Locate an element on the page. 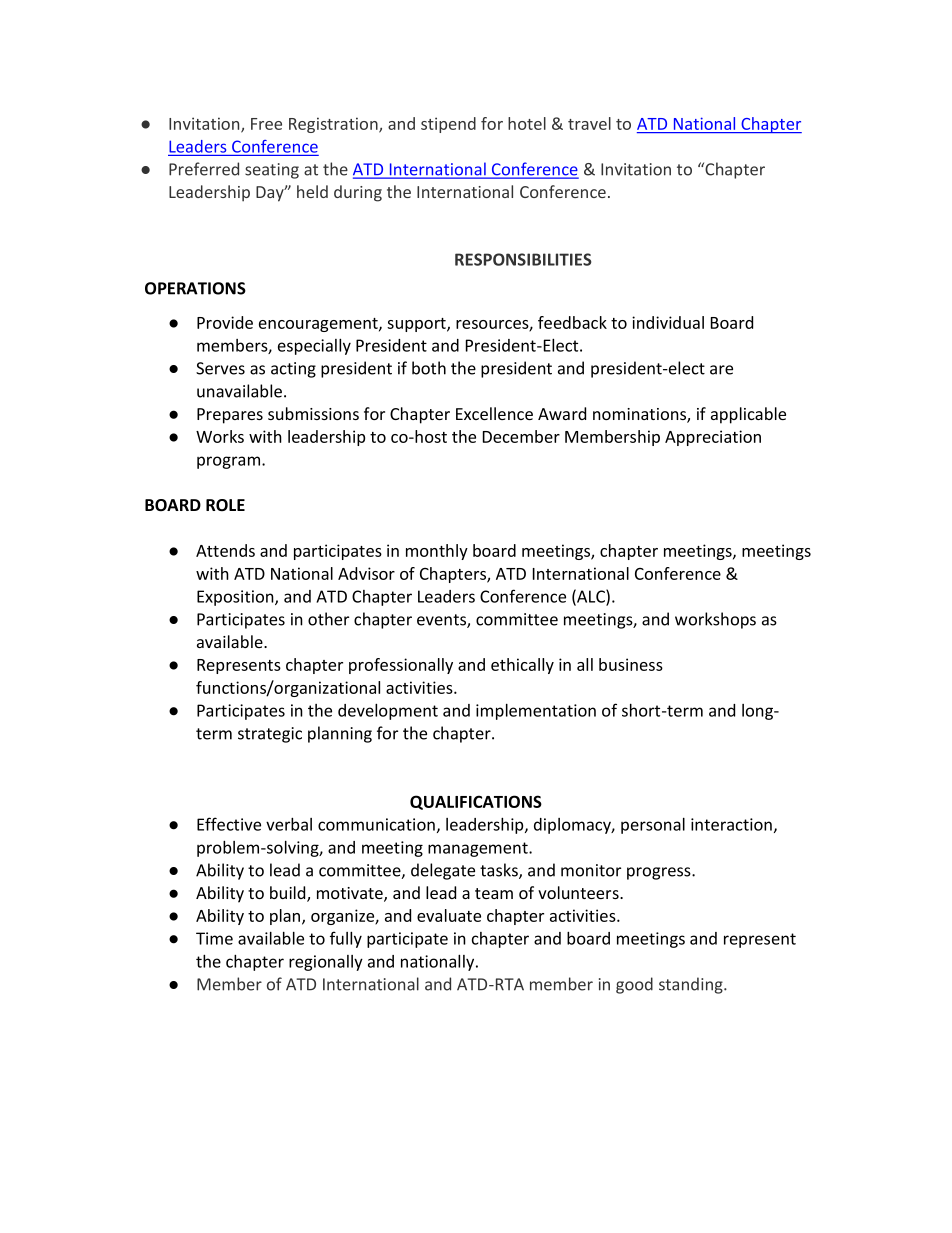  Time is located at coordinates (214, 938).
